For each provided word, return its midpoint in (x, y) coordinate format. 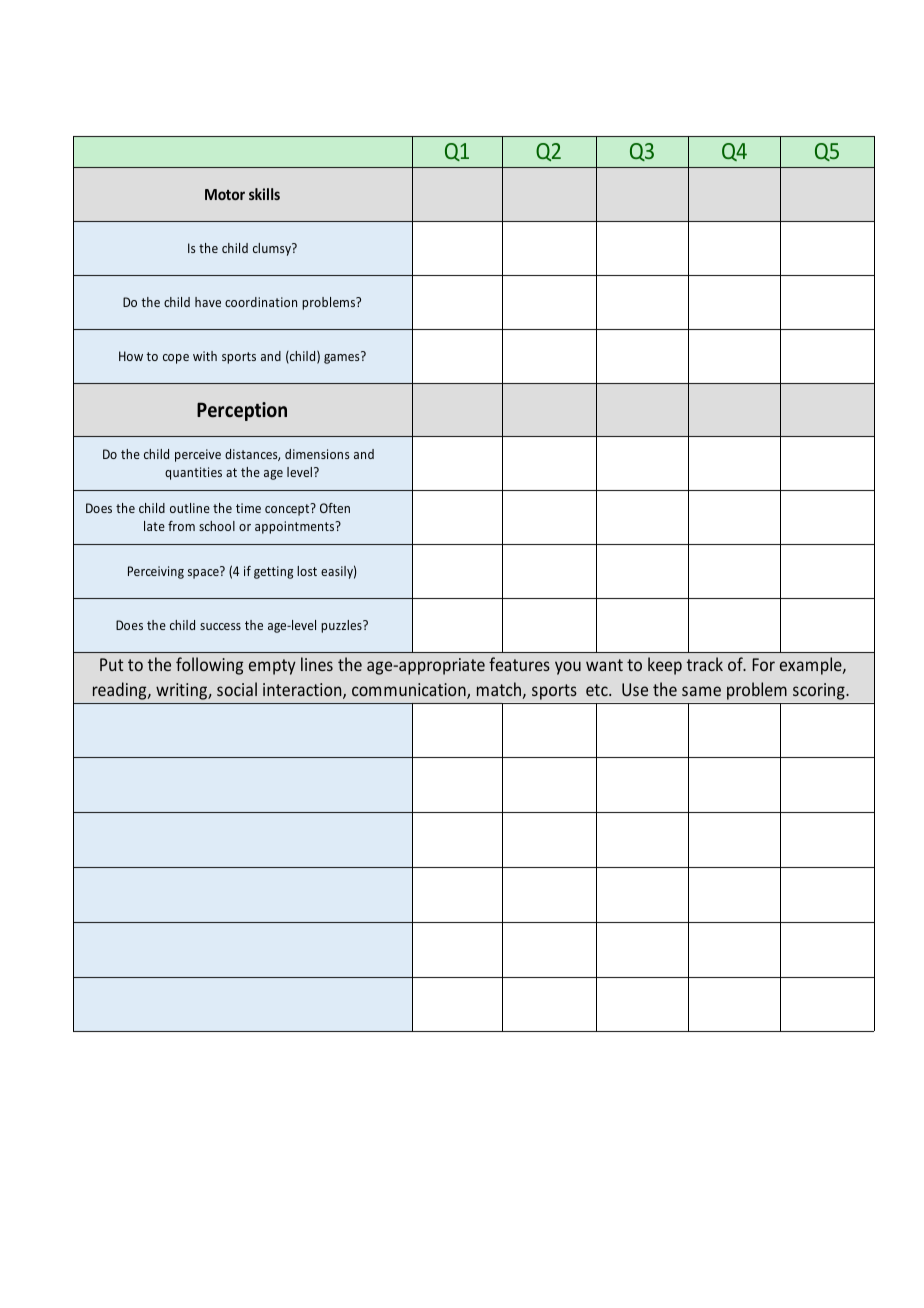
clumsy (273, 249)
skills (264, 194)
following (209, 666)
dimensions (317, 454)
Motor (225, 194)
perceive (198, 455)
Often (335, 508)
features (519, 664)
